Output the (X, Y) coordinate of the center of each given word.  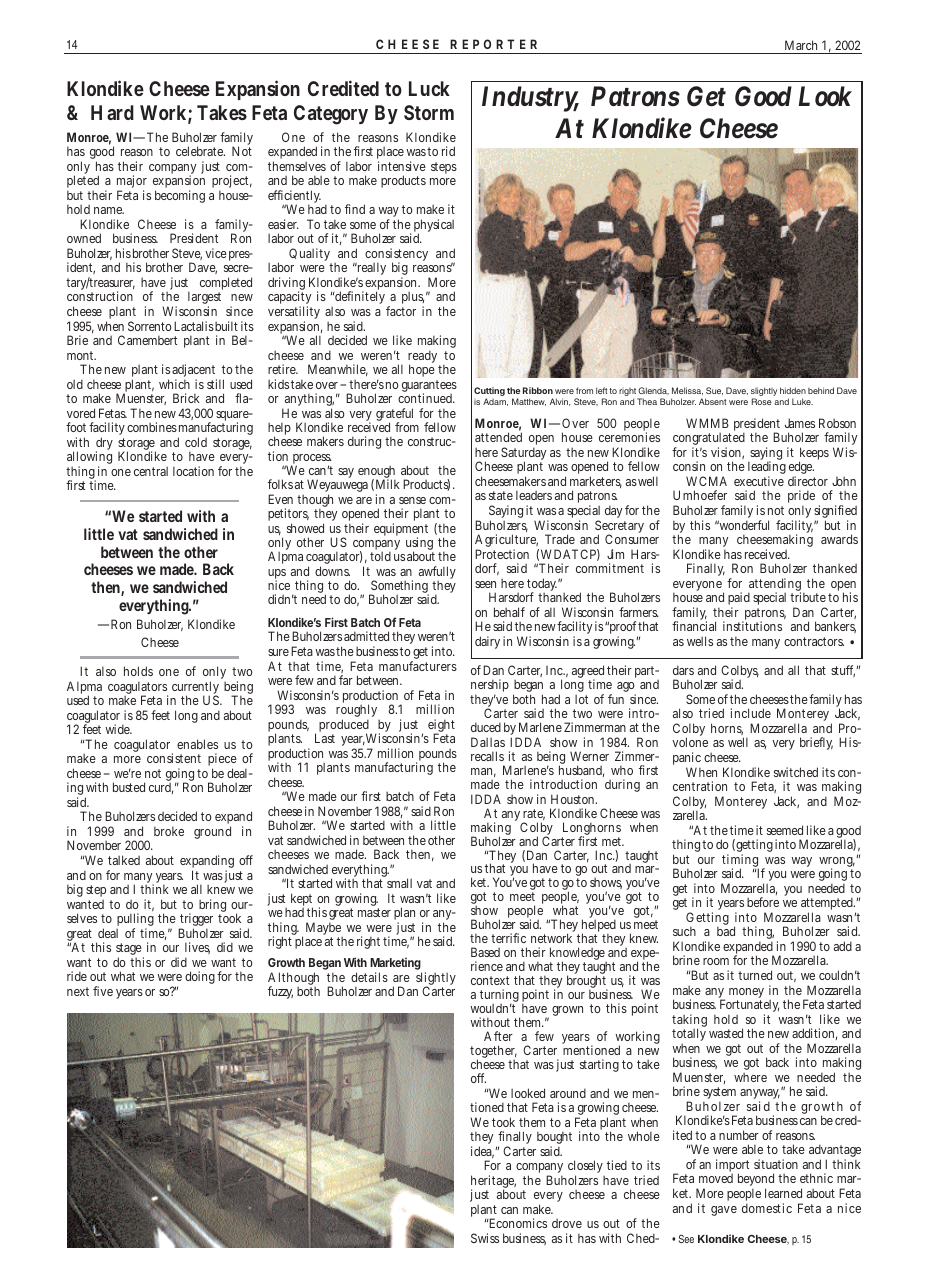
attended (498, 437)
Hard (112, 112)
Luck (429, 88)
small (399, 883)
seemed (785, 830)
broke (169, 831)
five (103, 991)
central (151, 471)
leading (767, 469)
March (802, 47)
